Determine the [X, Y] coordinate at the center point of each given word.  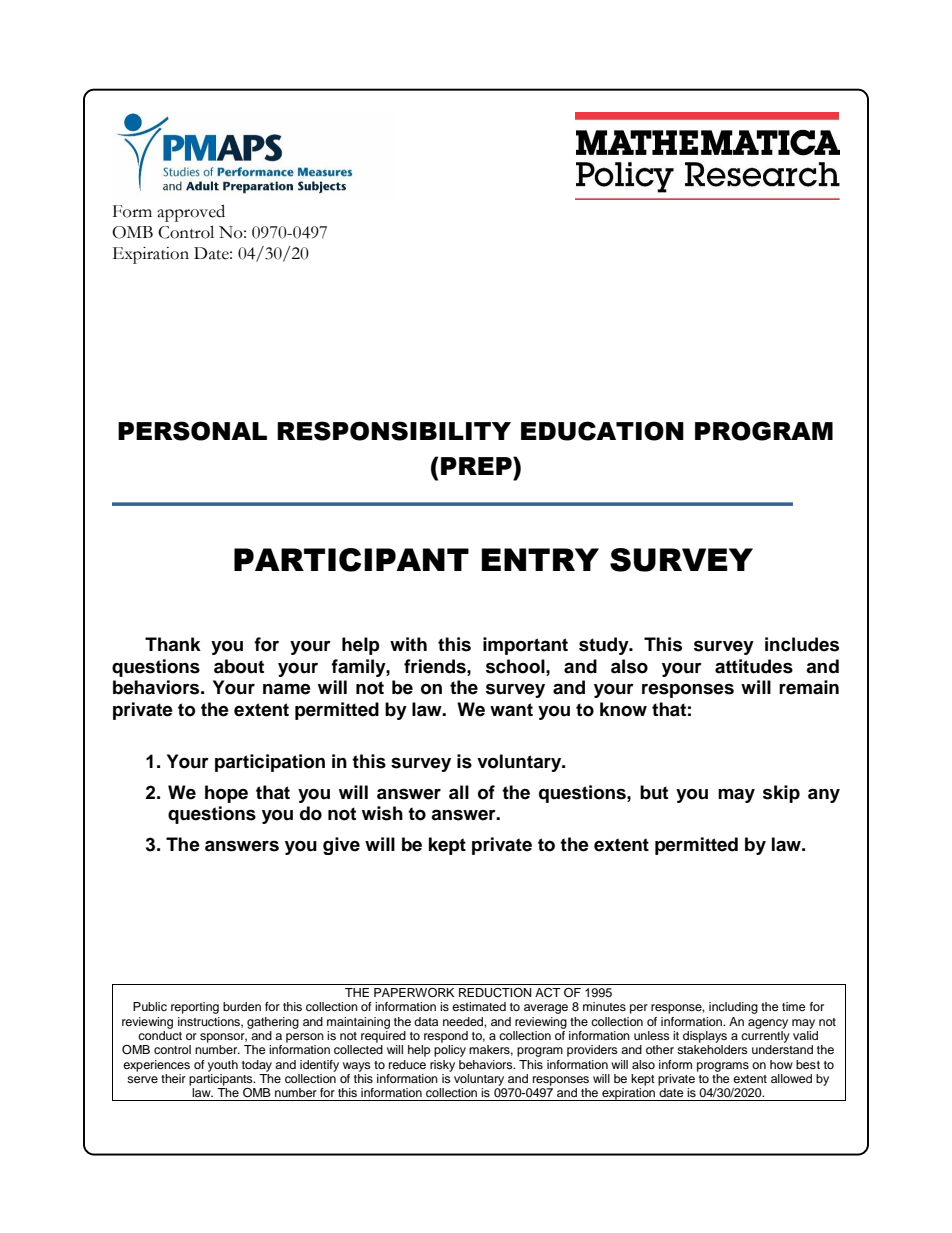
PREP [477, 466]
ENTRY [540, 559]
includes [802, 644]
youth [223, 1066]
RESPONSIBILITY [394, 431]
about [239, 666]
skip [781, 794]
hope [226, 794]
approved [191, 213]
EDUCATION [602, 431]
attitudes [754, 666]
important [525, 646]
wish [382, 813]
